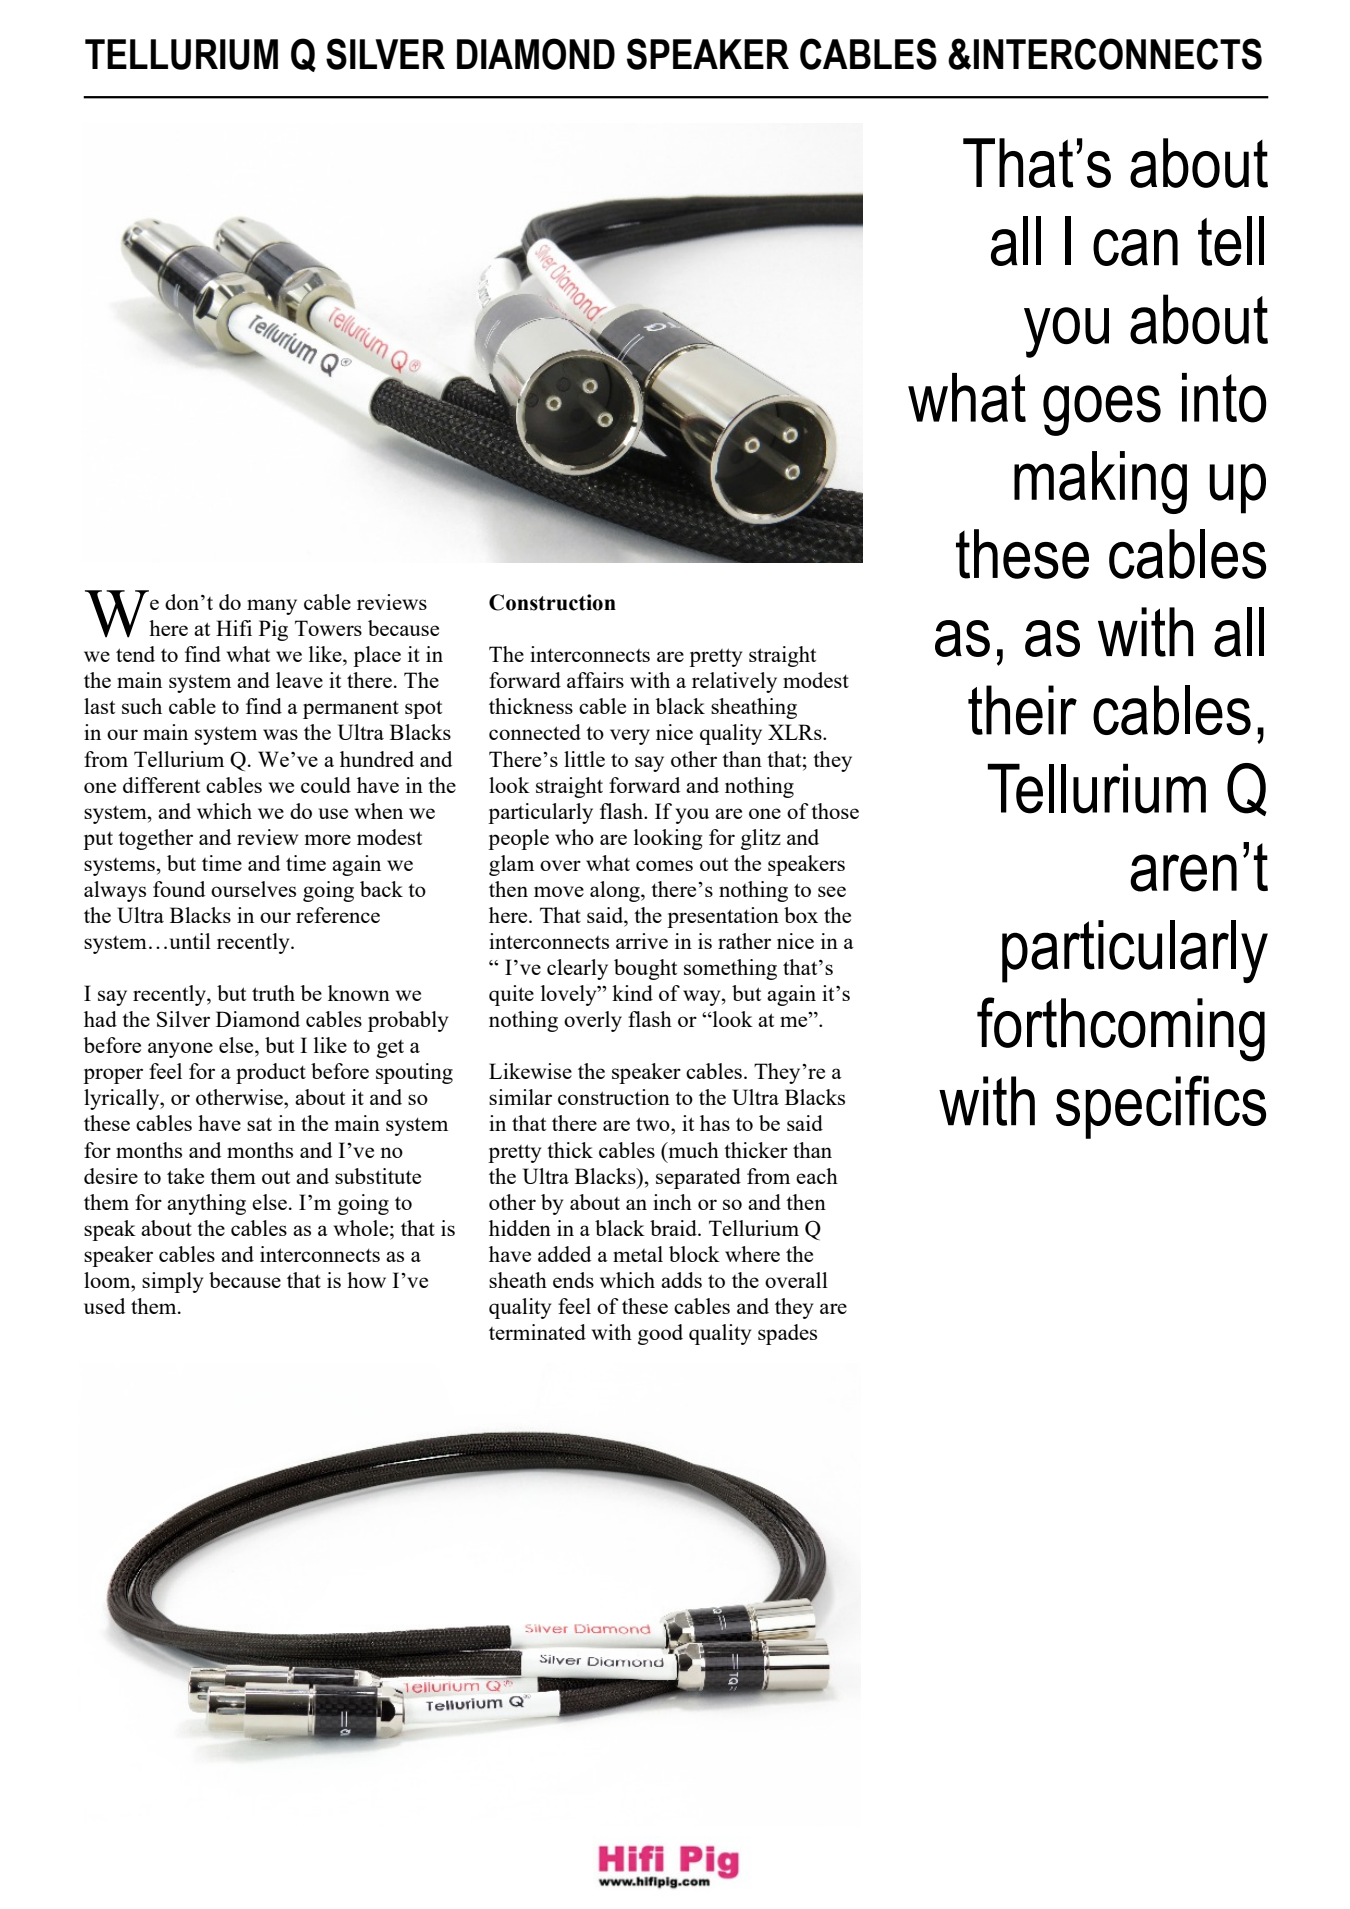 The width and height of the screenshot is (1350, 1909). What do you see at coordinates (1135, 247) in the screenshot?
I see `can` at bounding box center [1135, 247].
